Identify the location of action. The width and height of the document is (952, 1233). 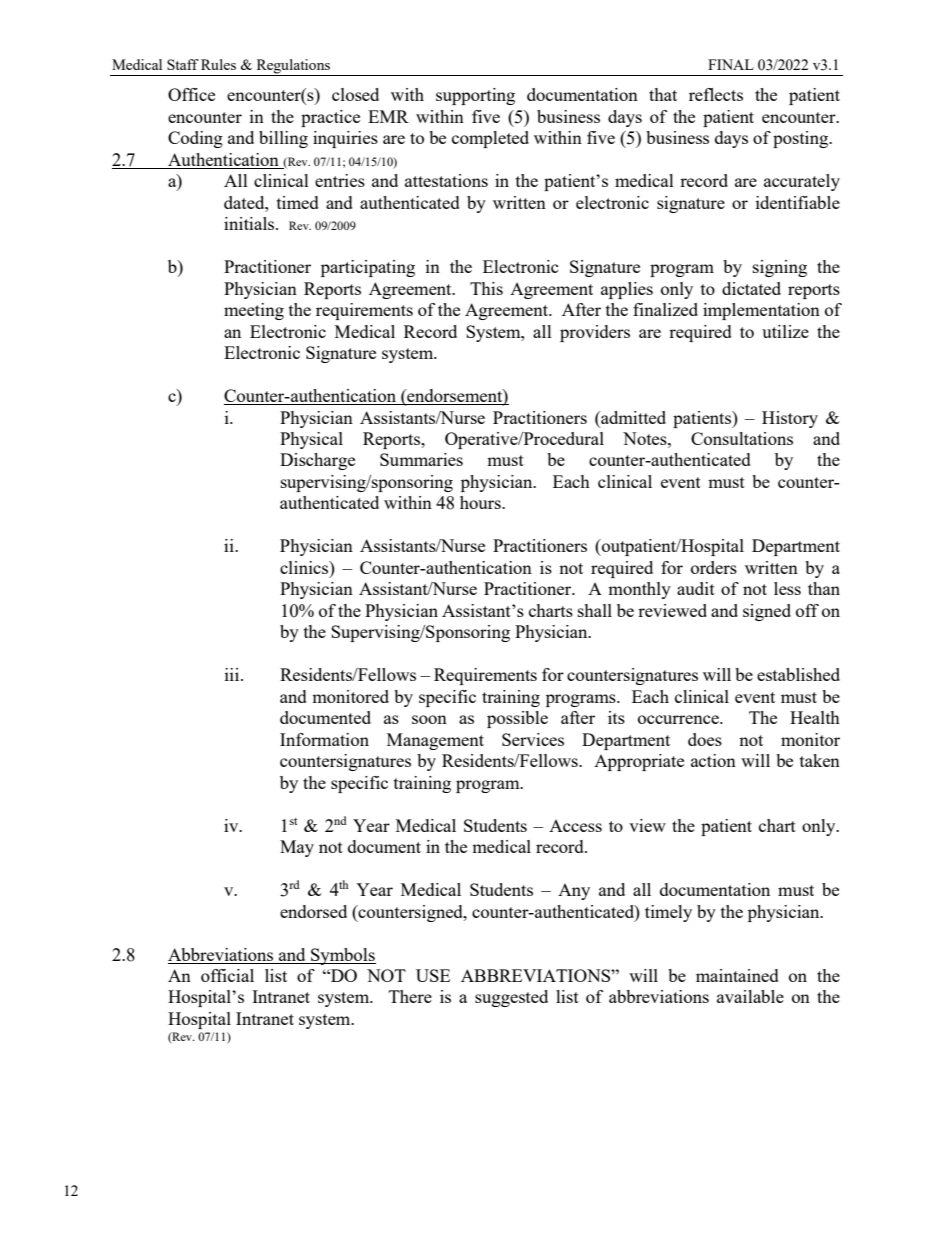
(713, 760).
